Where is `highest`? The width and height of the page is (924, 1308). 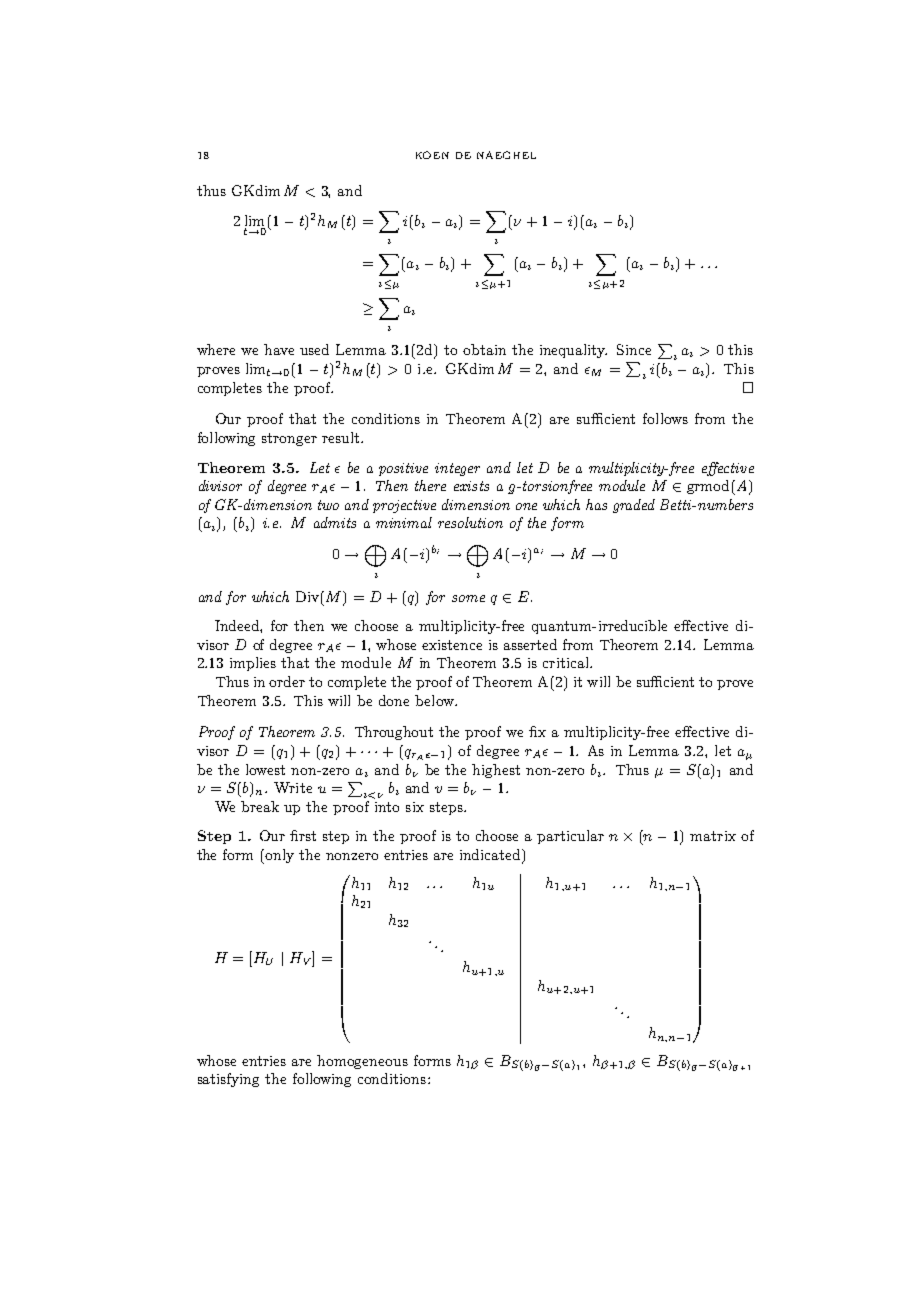
highest is located at coordinates (496, 771).
